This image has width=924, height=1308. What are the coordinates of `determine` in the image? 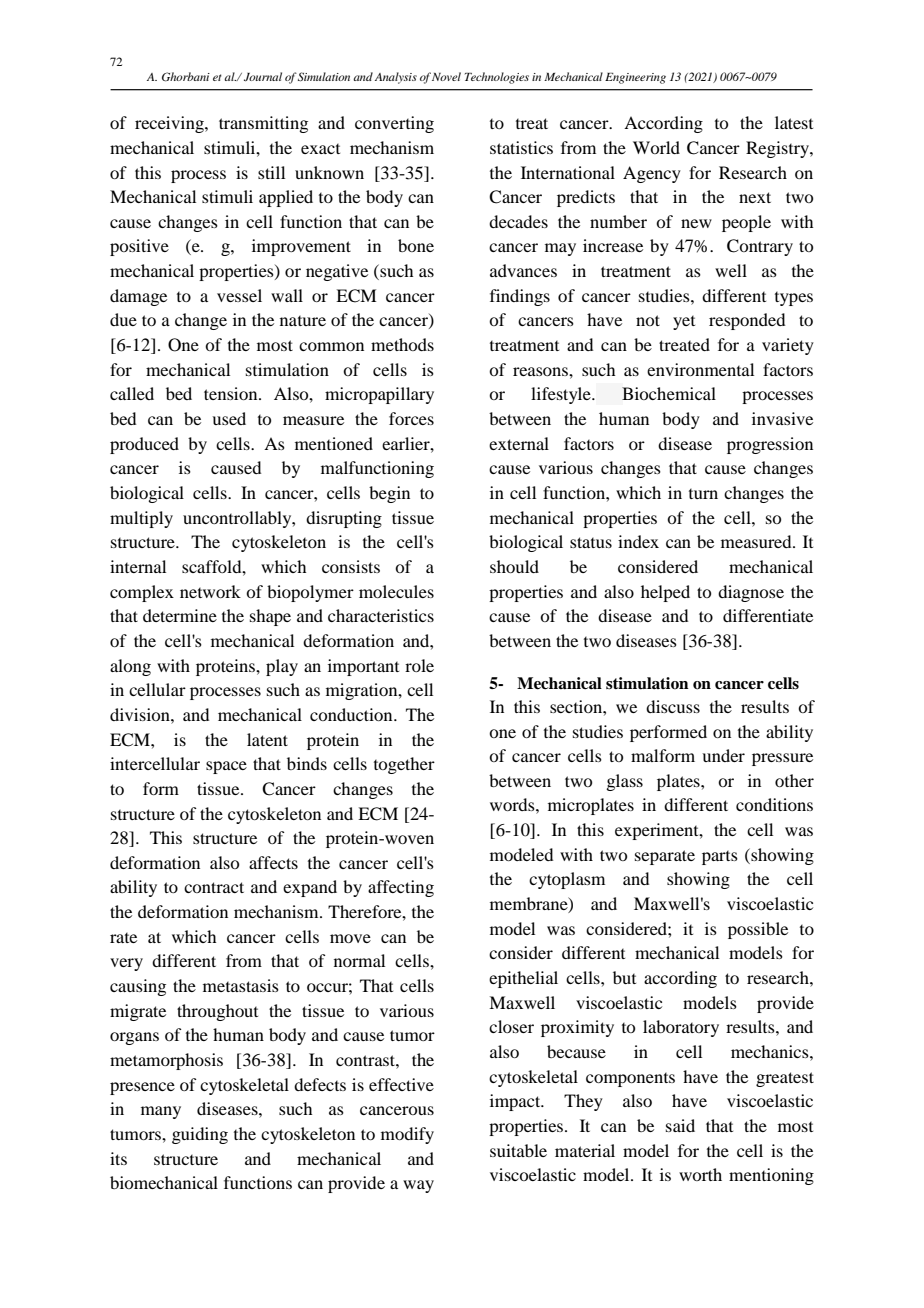 It's located at (180, 615).
